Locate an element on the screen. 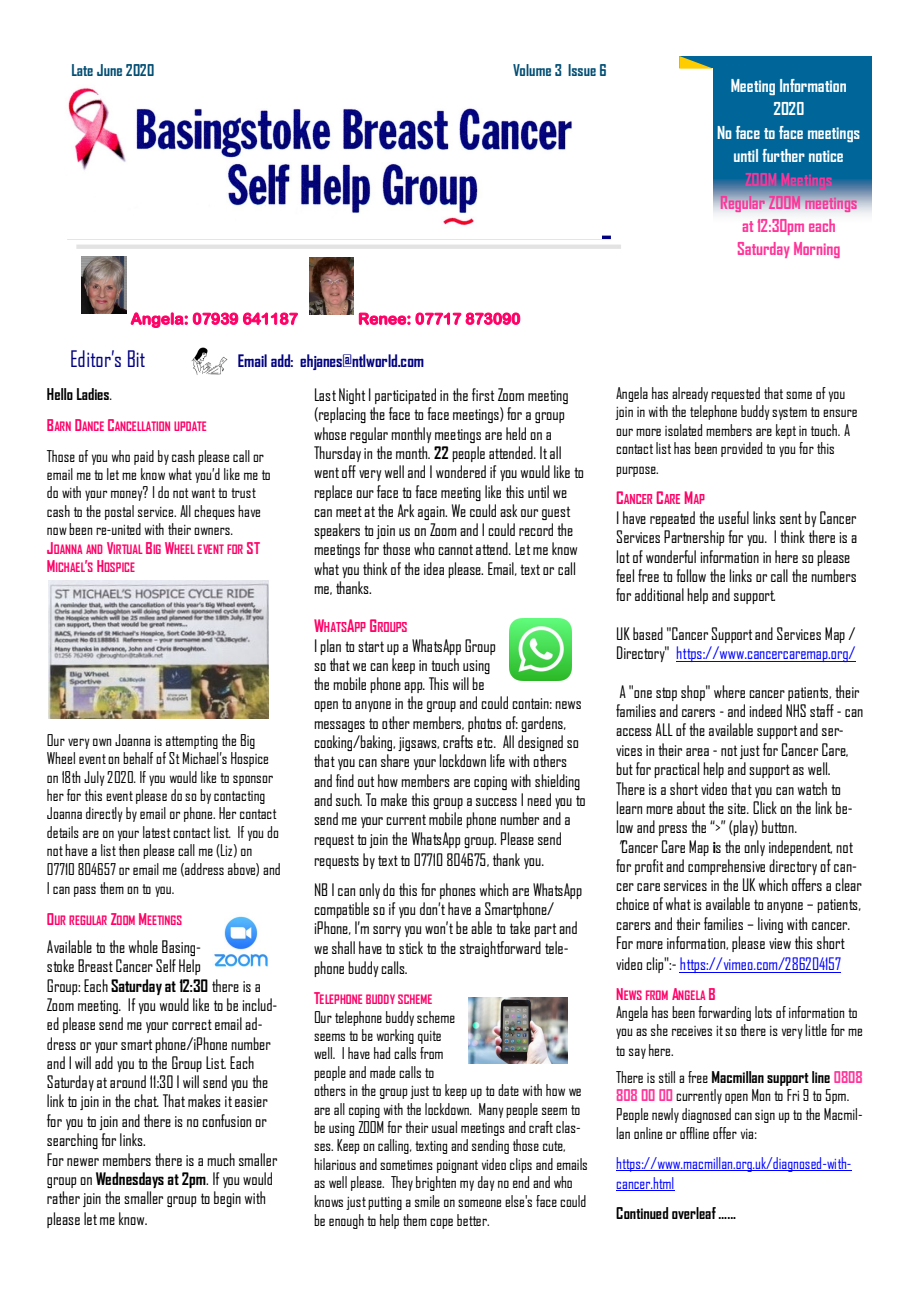  etc is located at coordinates (486, 742).
